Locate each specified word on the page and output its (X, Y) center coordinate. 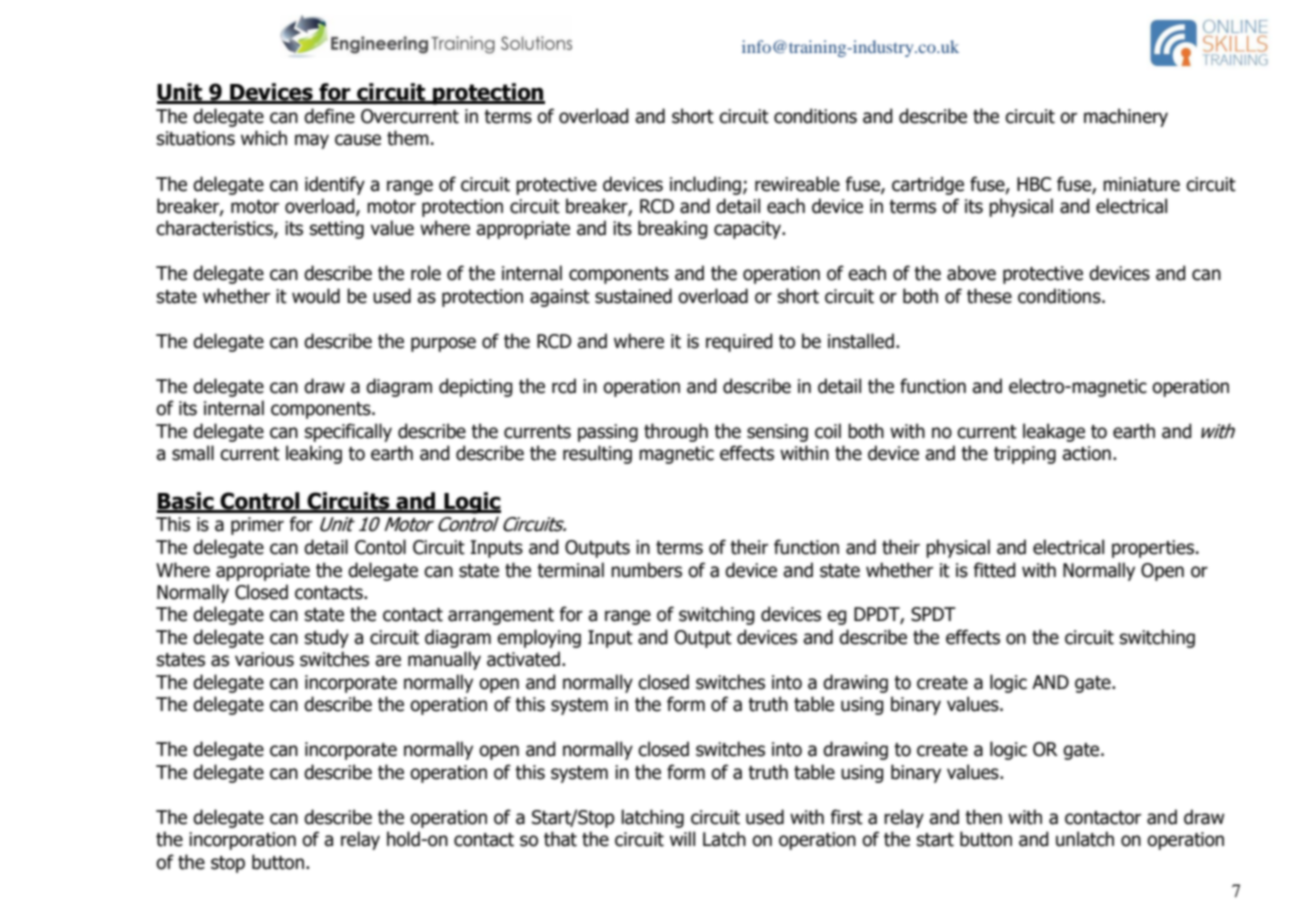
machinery (1126, 117)
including (705, 185)
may (312, 141)
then (983, 817)
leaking (314, 454)
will (682, 838)
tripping (1025, 455)
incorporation (242, 841)
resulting (597, 454)
